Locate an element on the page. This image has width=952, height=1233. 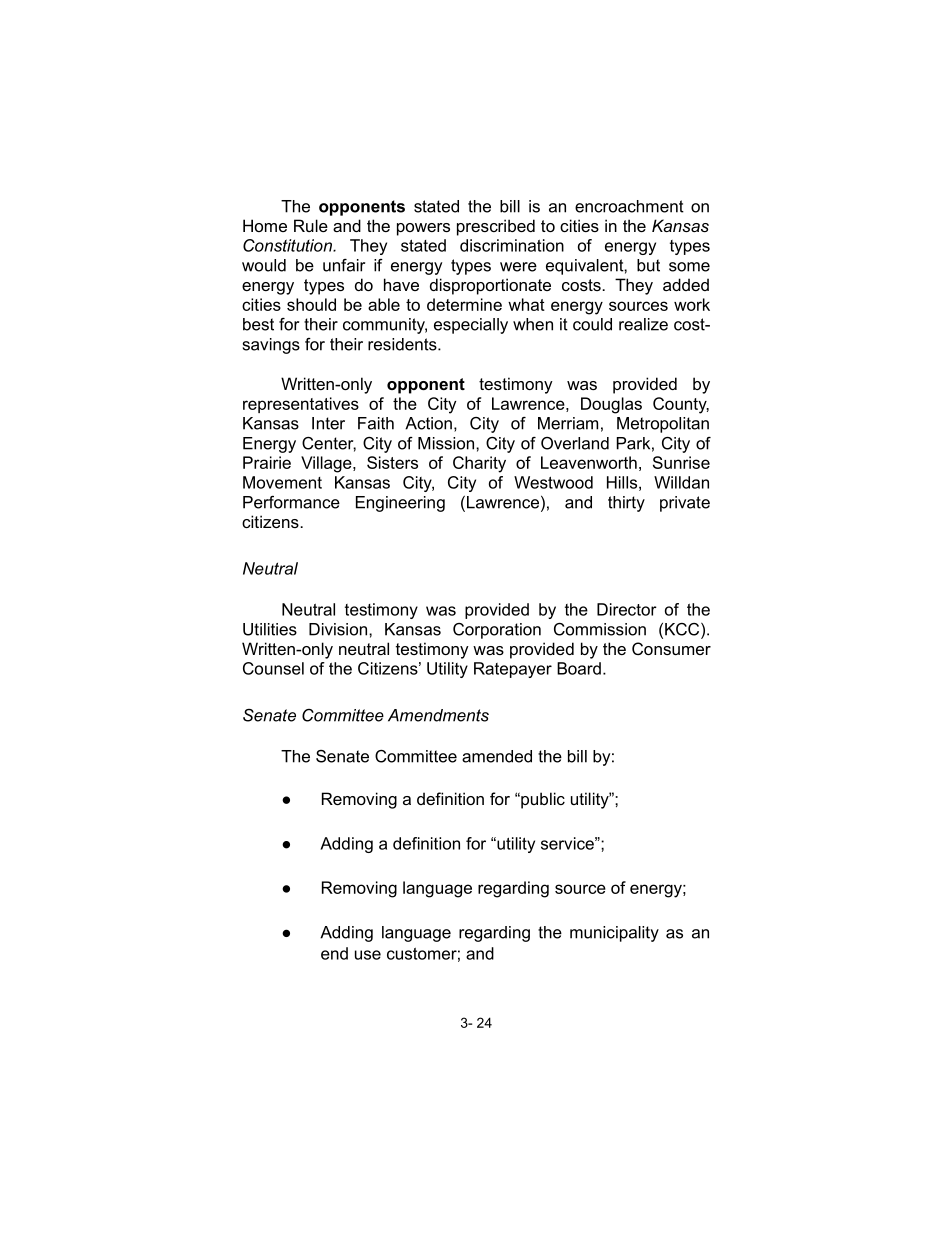
Counsel is located at coordinates (273, 668).
